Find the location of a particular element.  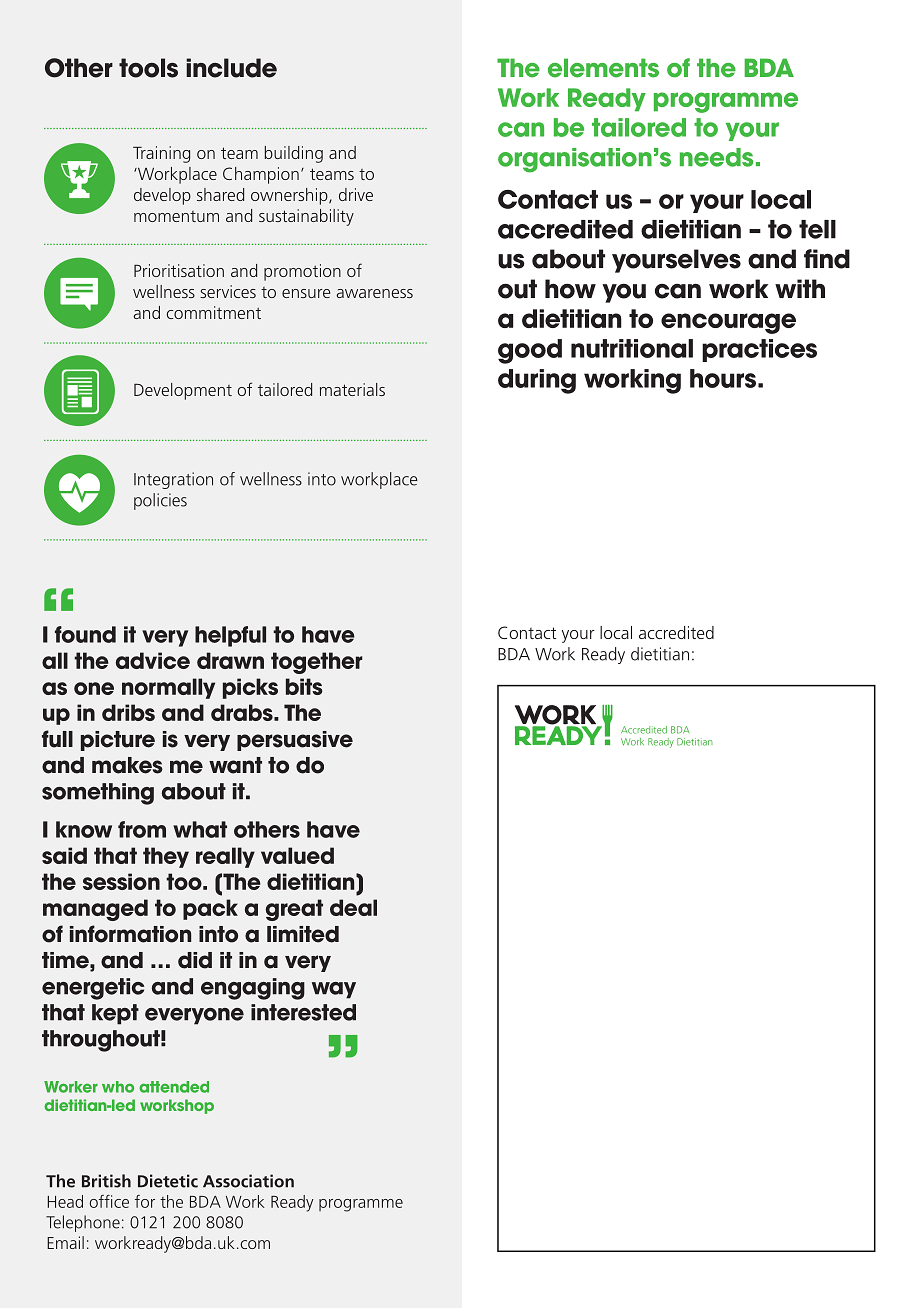

together is located at coordinates (317, 663).
